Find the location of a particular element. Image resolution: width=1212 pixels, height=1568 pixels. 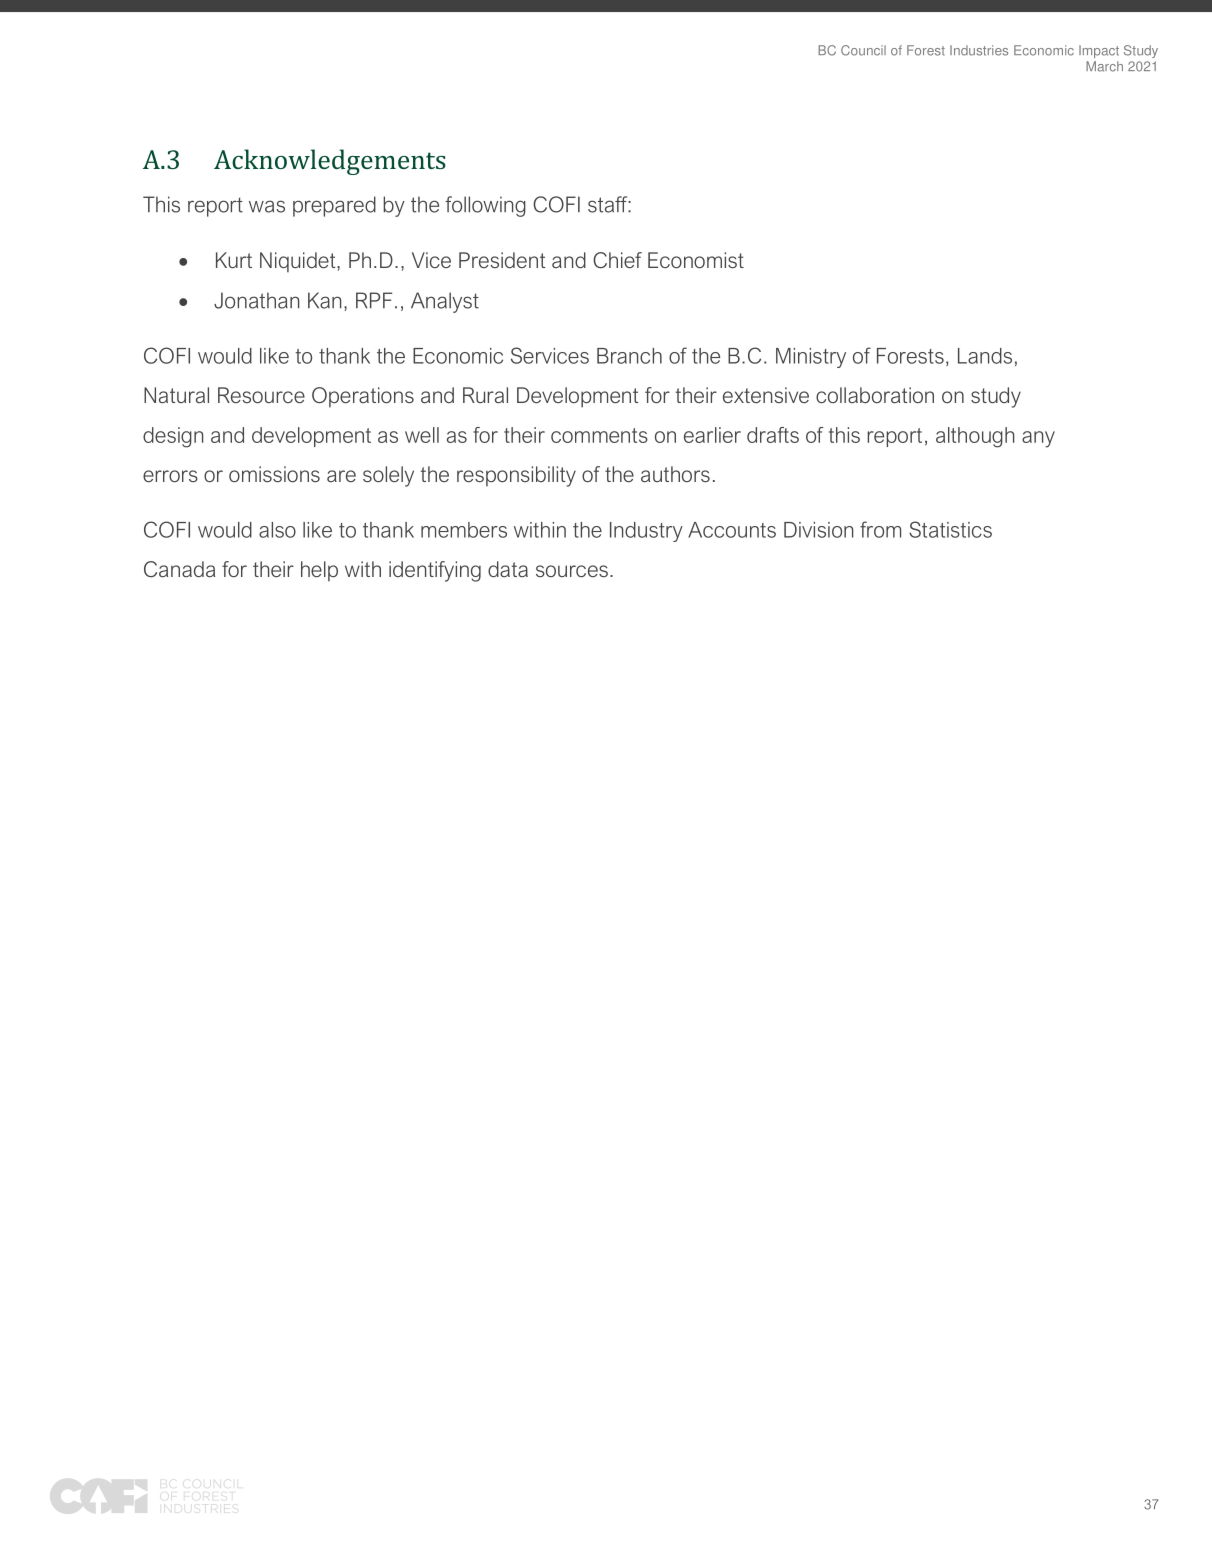

Council is located at coordinates (863, 50).
